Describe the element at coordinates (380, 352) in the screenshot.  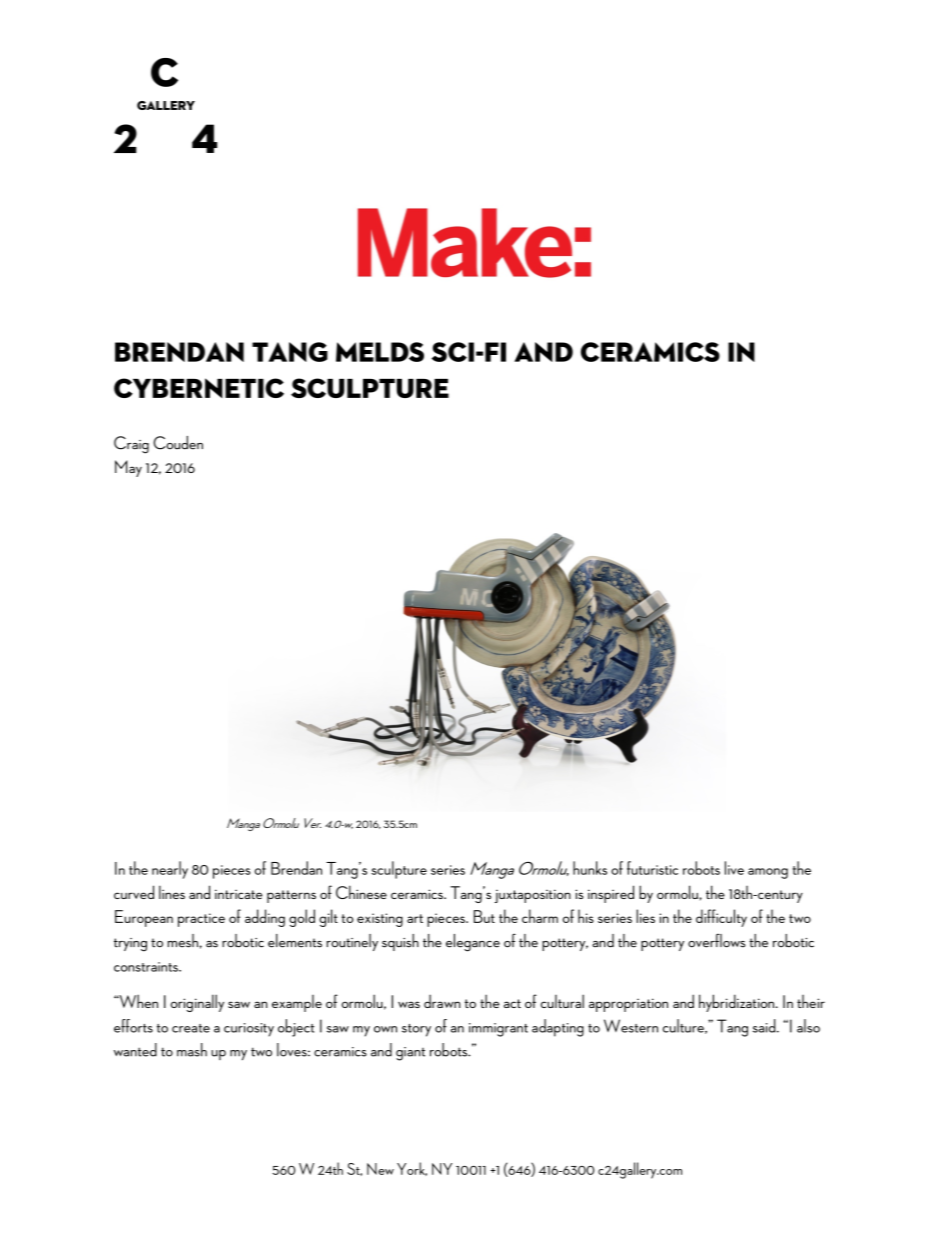
I see `Melds` at that location.
